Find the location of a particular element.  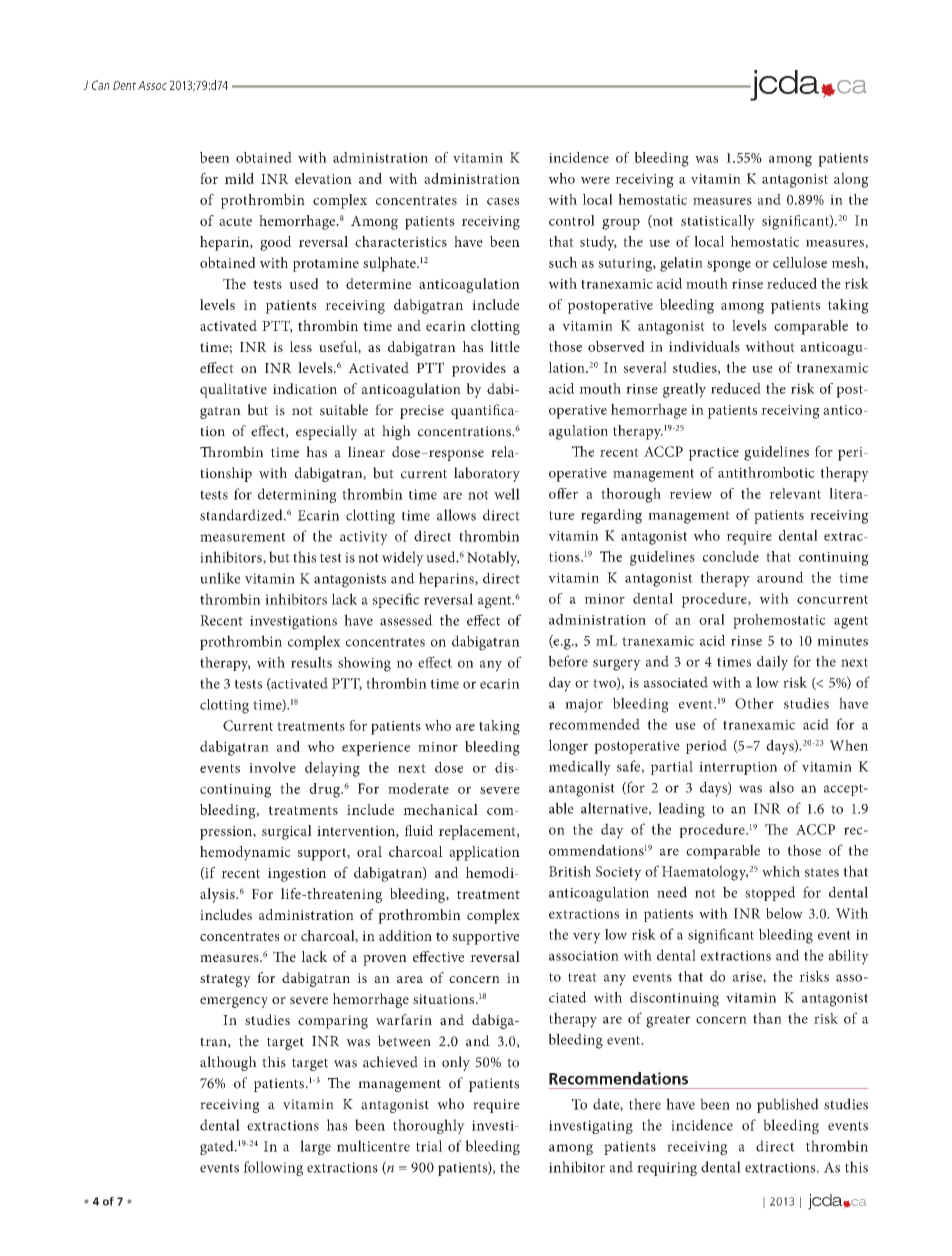

requiring is located at coordinates (667, 1169).
